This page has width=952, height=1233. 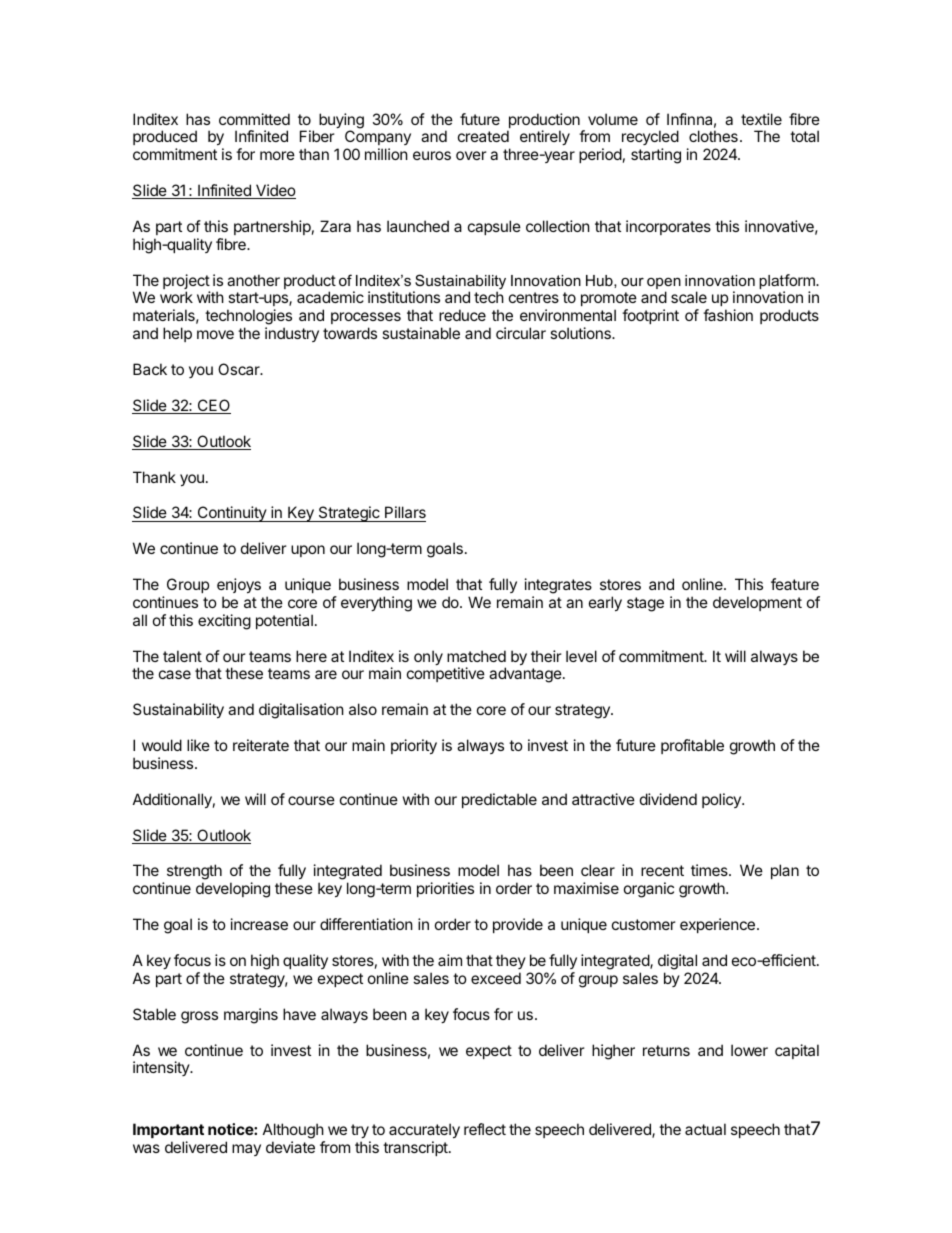 I want to click on over, so click(x=471, y=155).
